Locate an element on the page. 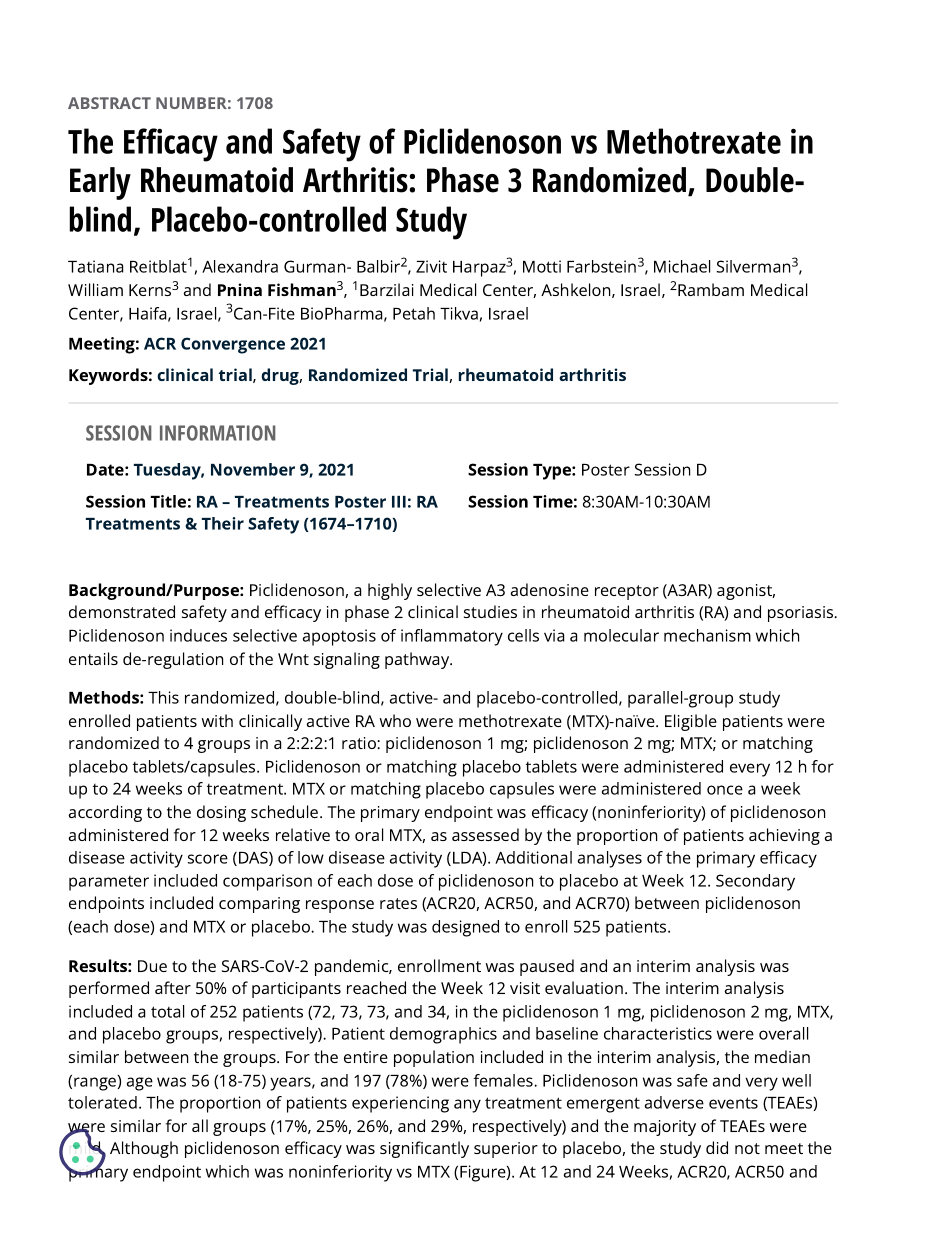  Convergence is located at coordinates (233, 345).
